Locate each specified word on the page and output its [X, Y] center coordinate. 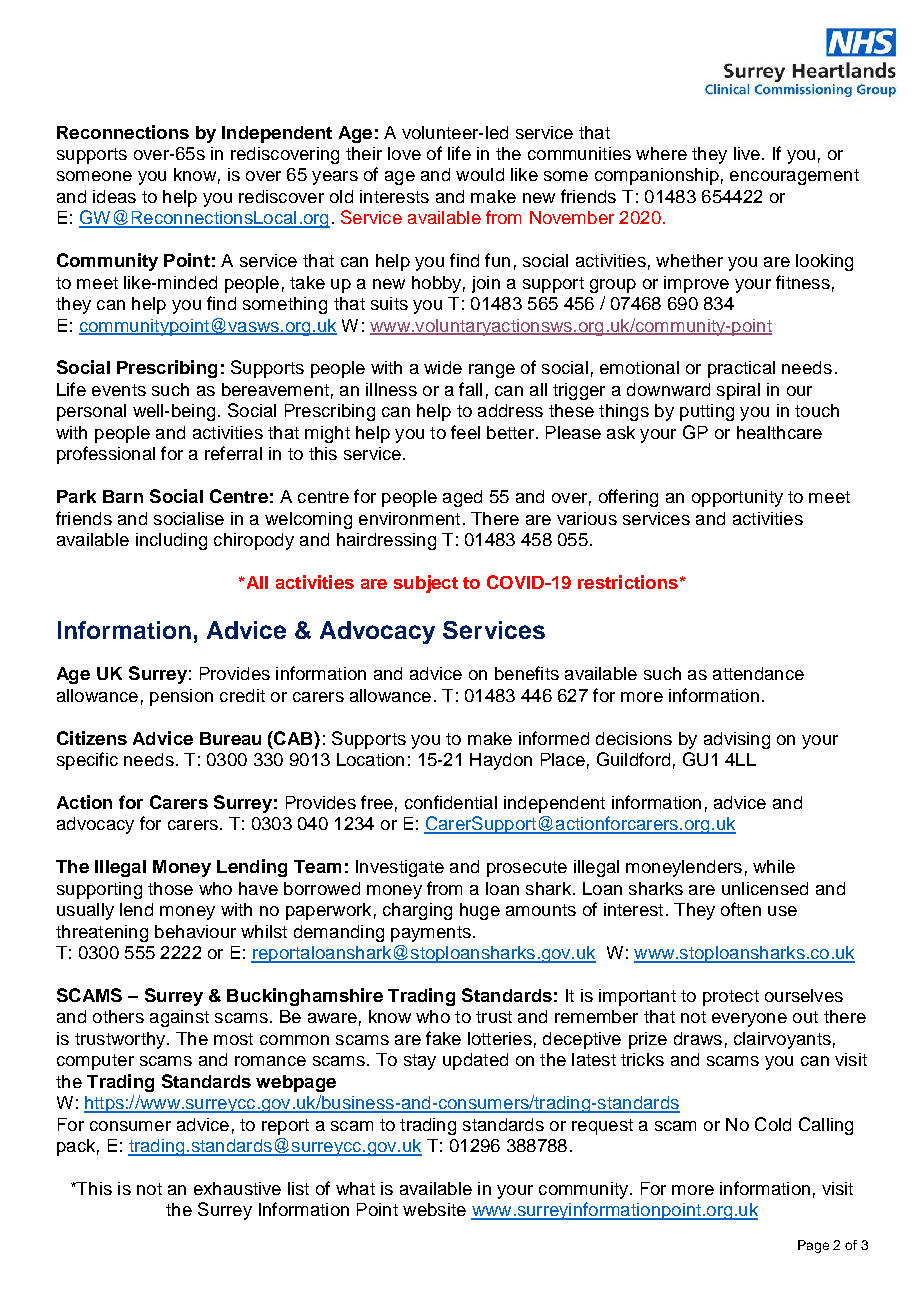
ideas [114, 196]
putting [707, 412]
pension [181, 697]
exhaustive [237, 1188]
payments [431, 934]
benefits [527, 673]
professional [106, 455]
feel [465, 432]
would [480, 174]
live [747, 153]
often [741, 909]
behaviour [195, 931]
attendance [758, 673]
